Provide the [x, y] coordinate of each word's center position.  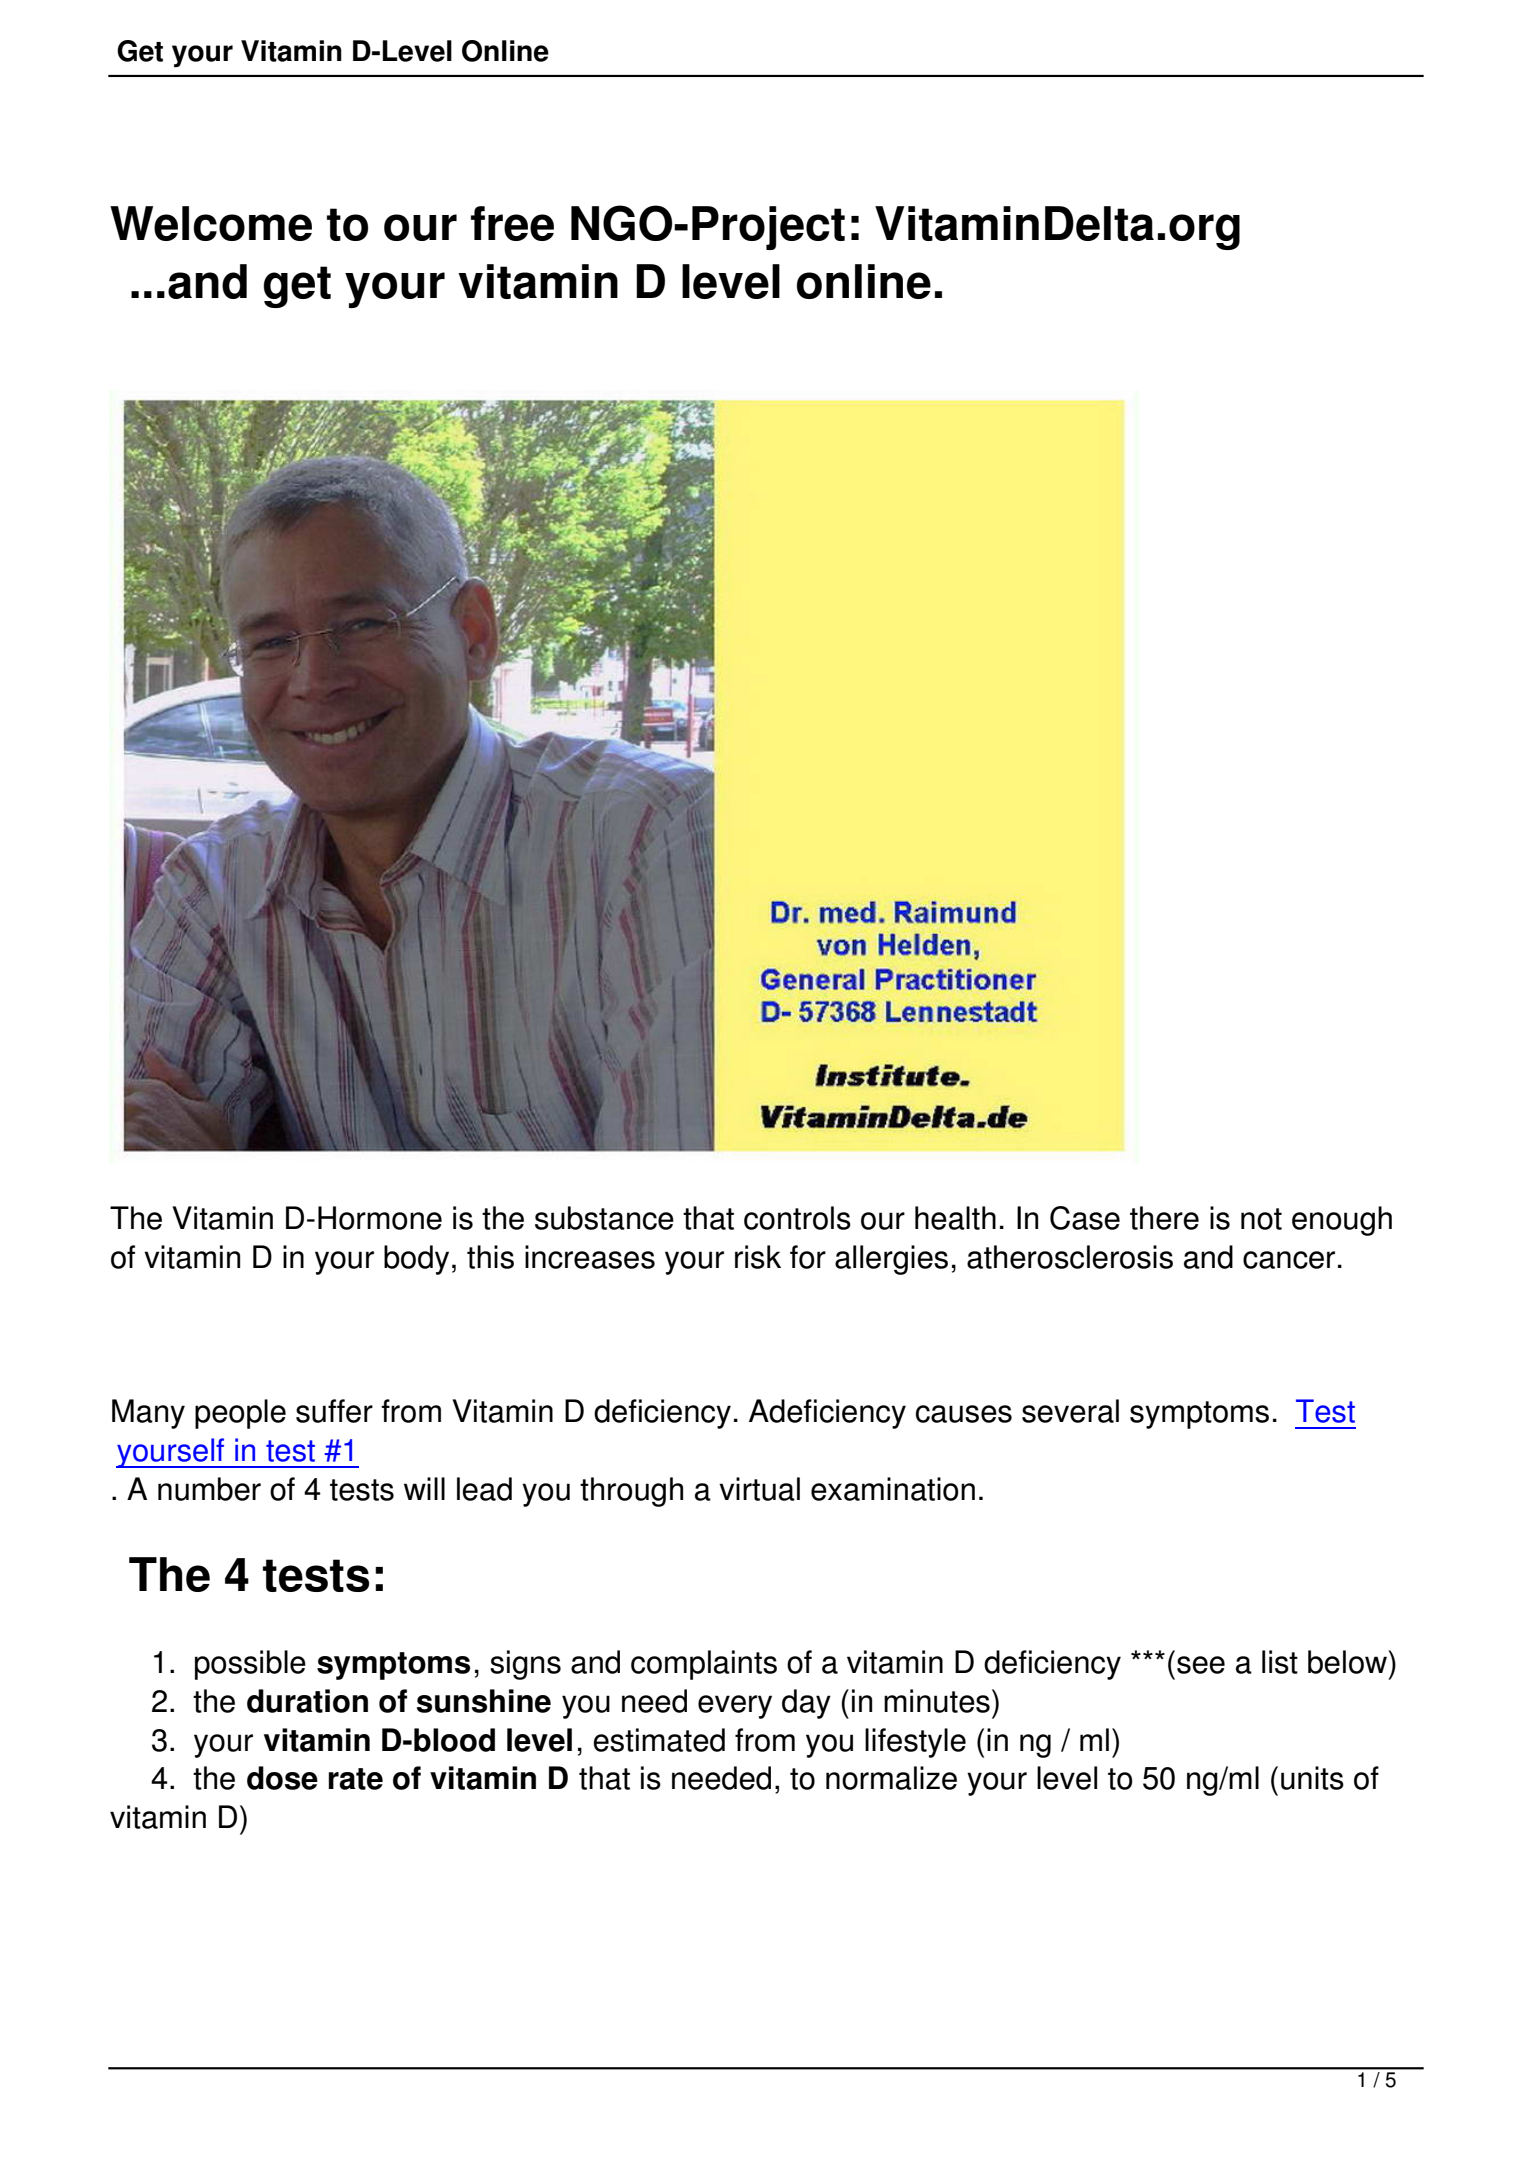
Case [1085, 1218]
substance [604, 1218]
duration [307, 1701]
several [1070, 1411]
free [512, 223]
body [416, 1260]
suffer [334, 1411]
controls [797, 1218]
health [955, 1218]
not [1261, 1219]
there [1164, 1218]
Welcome [211, 223]
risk [758, 1257]
